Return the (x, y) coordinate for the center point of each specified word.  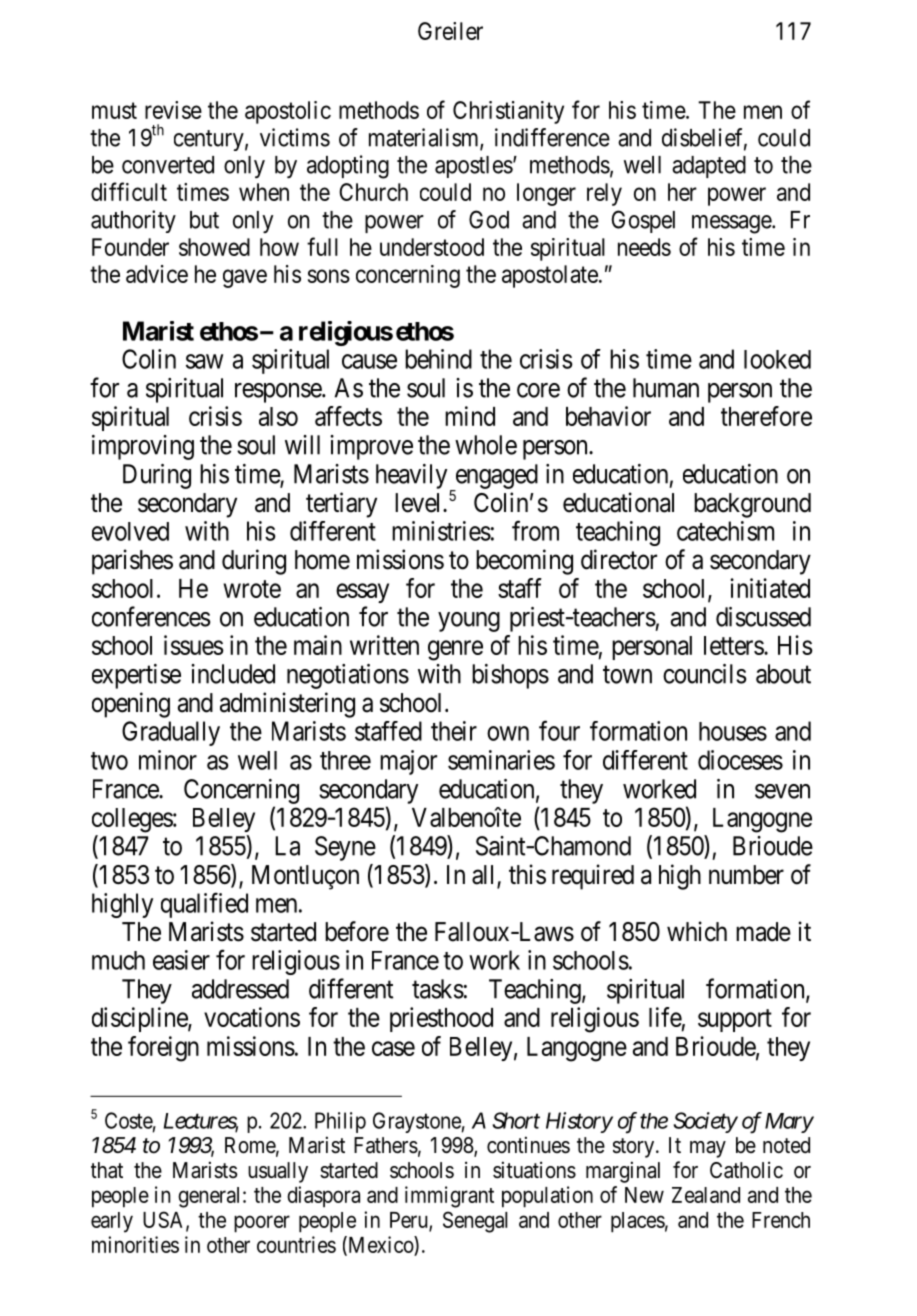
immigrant (449, 1197)
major (408, 762)
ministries (441, 531)
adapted (709, 167)
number (746, 875)
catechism (725, 531)
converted (168, 165)
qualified (204, 905)
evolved (130, 531)
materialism (425, 138)
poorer (262, 1224)
